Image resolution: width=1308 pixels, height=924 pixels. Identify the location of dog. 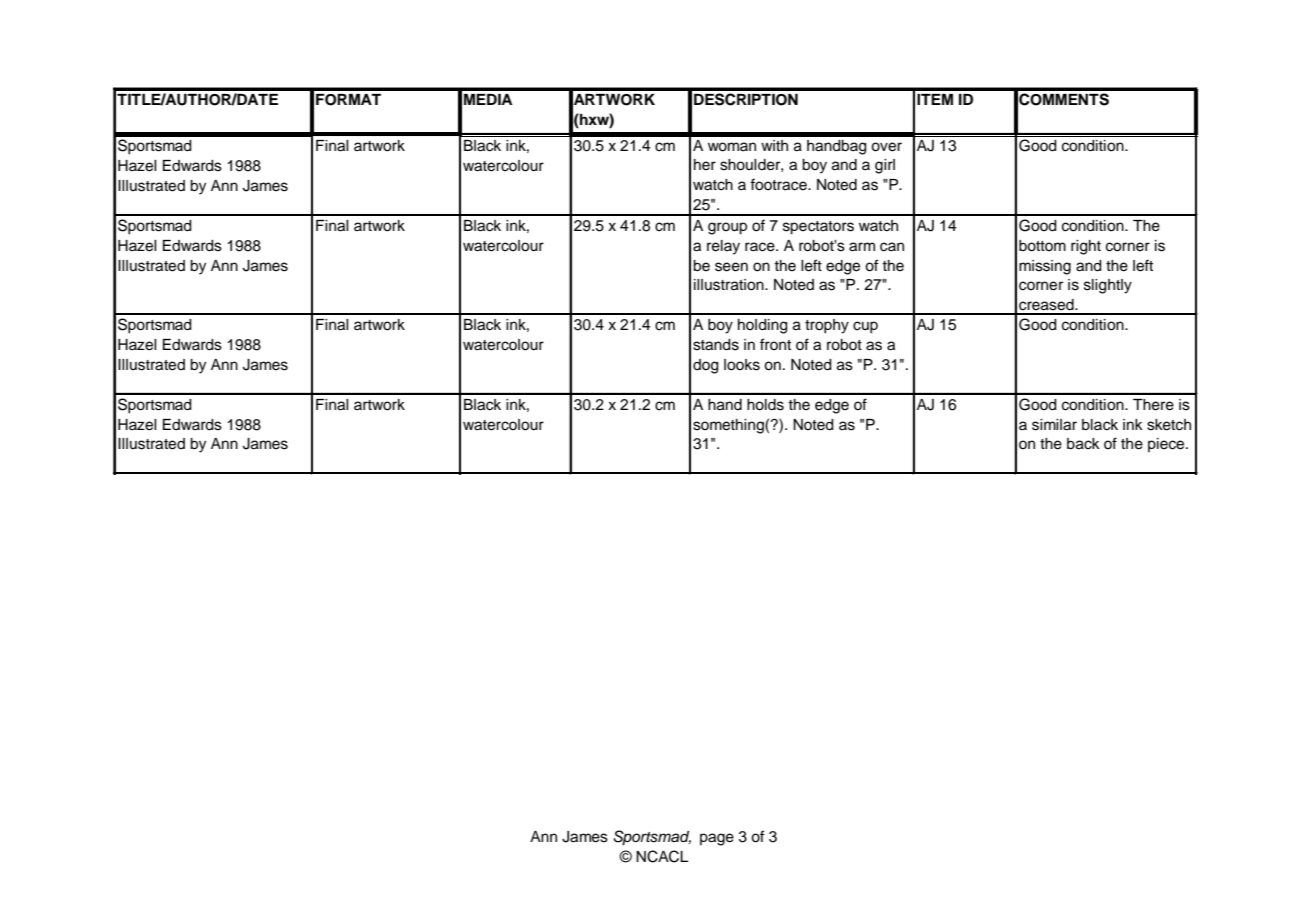
(706, 366).
